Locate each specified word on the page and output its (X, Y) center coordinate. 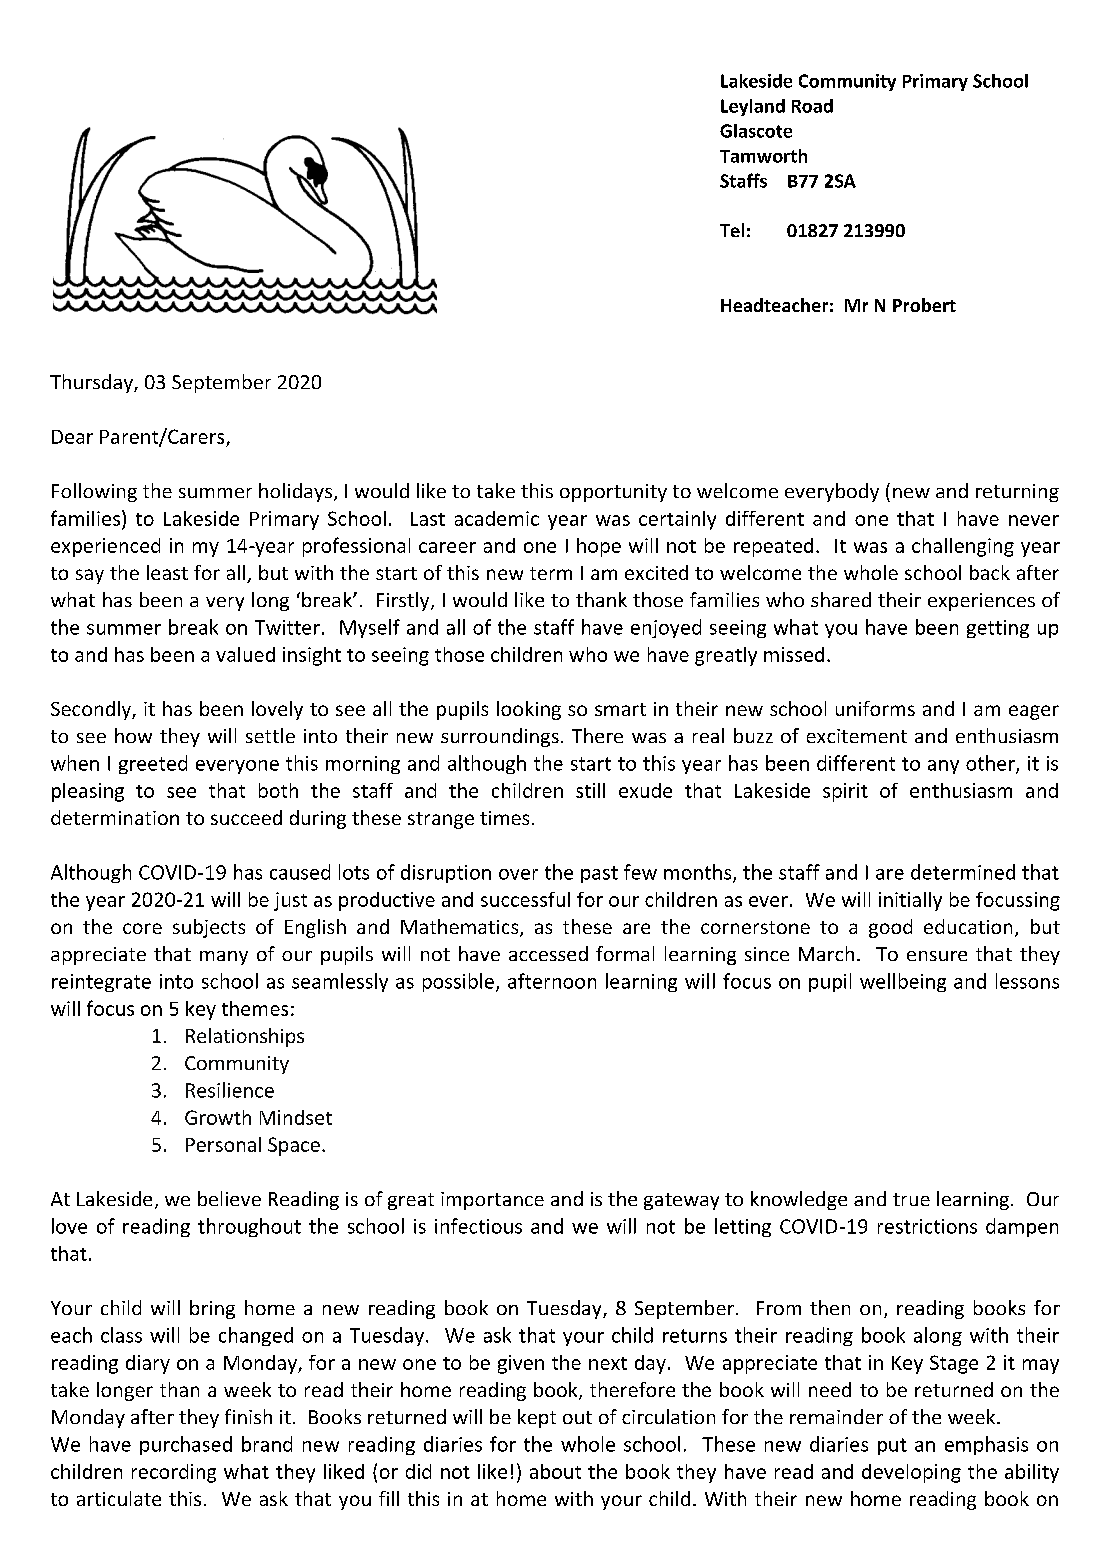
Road (812, 106)
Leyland (753, 107)
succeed (246, 817)
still (590, 790)
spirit (845, 792)
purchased (186, 1445)
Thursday (92, 383)
